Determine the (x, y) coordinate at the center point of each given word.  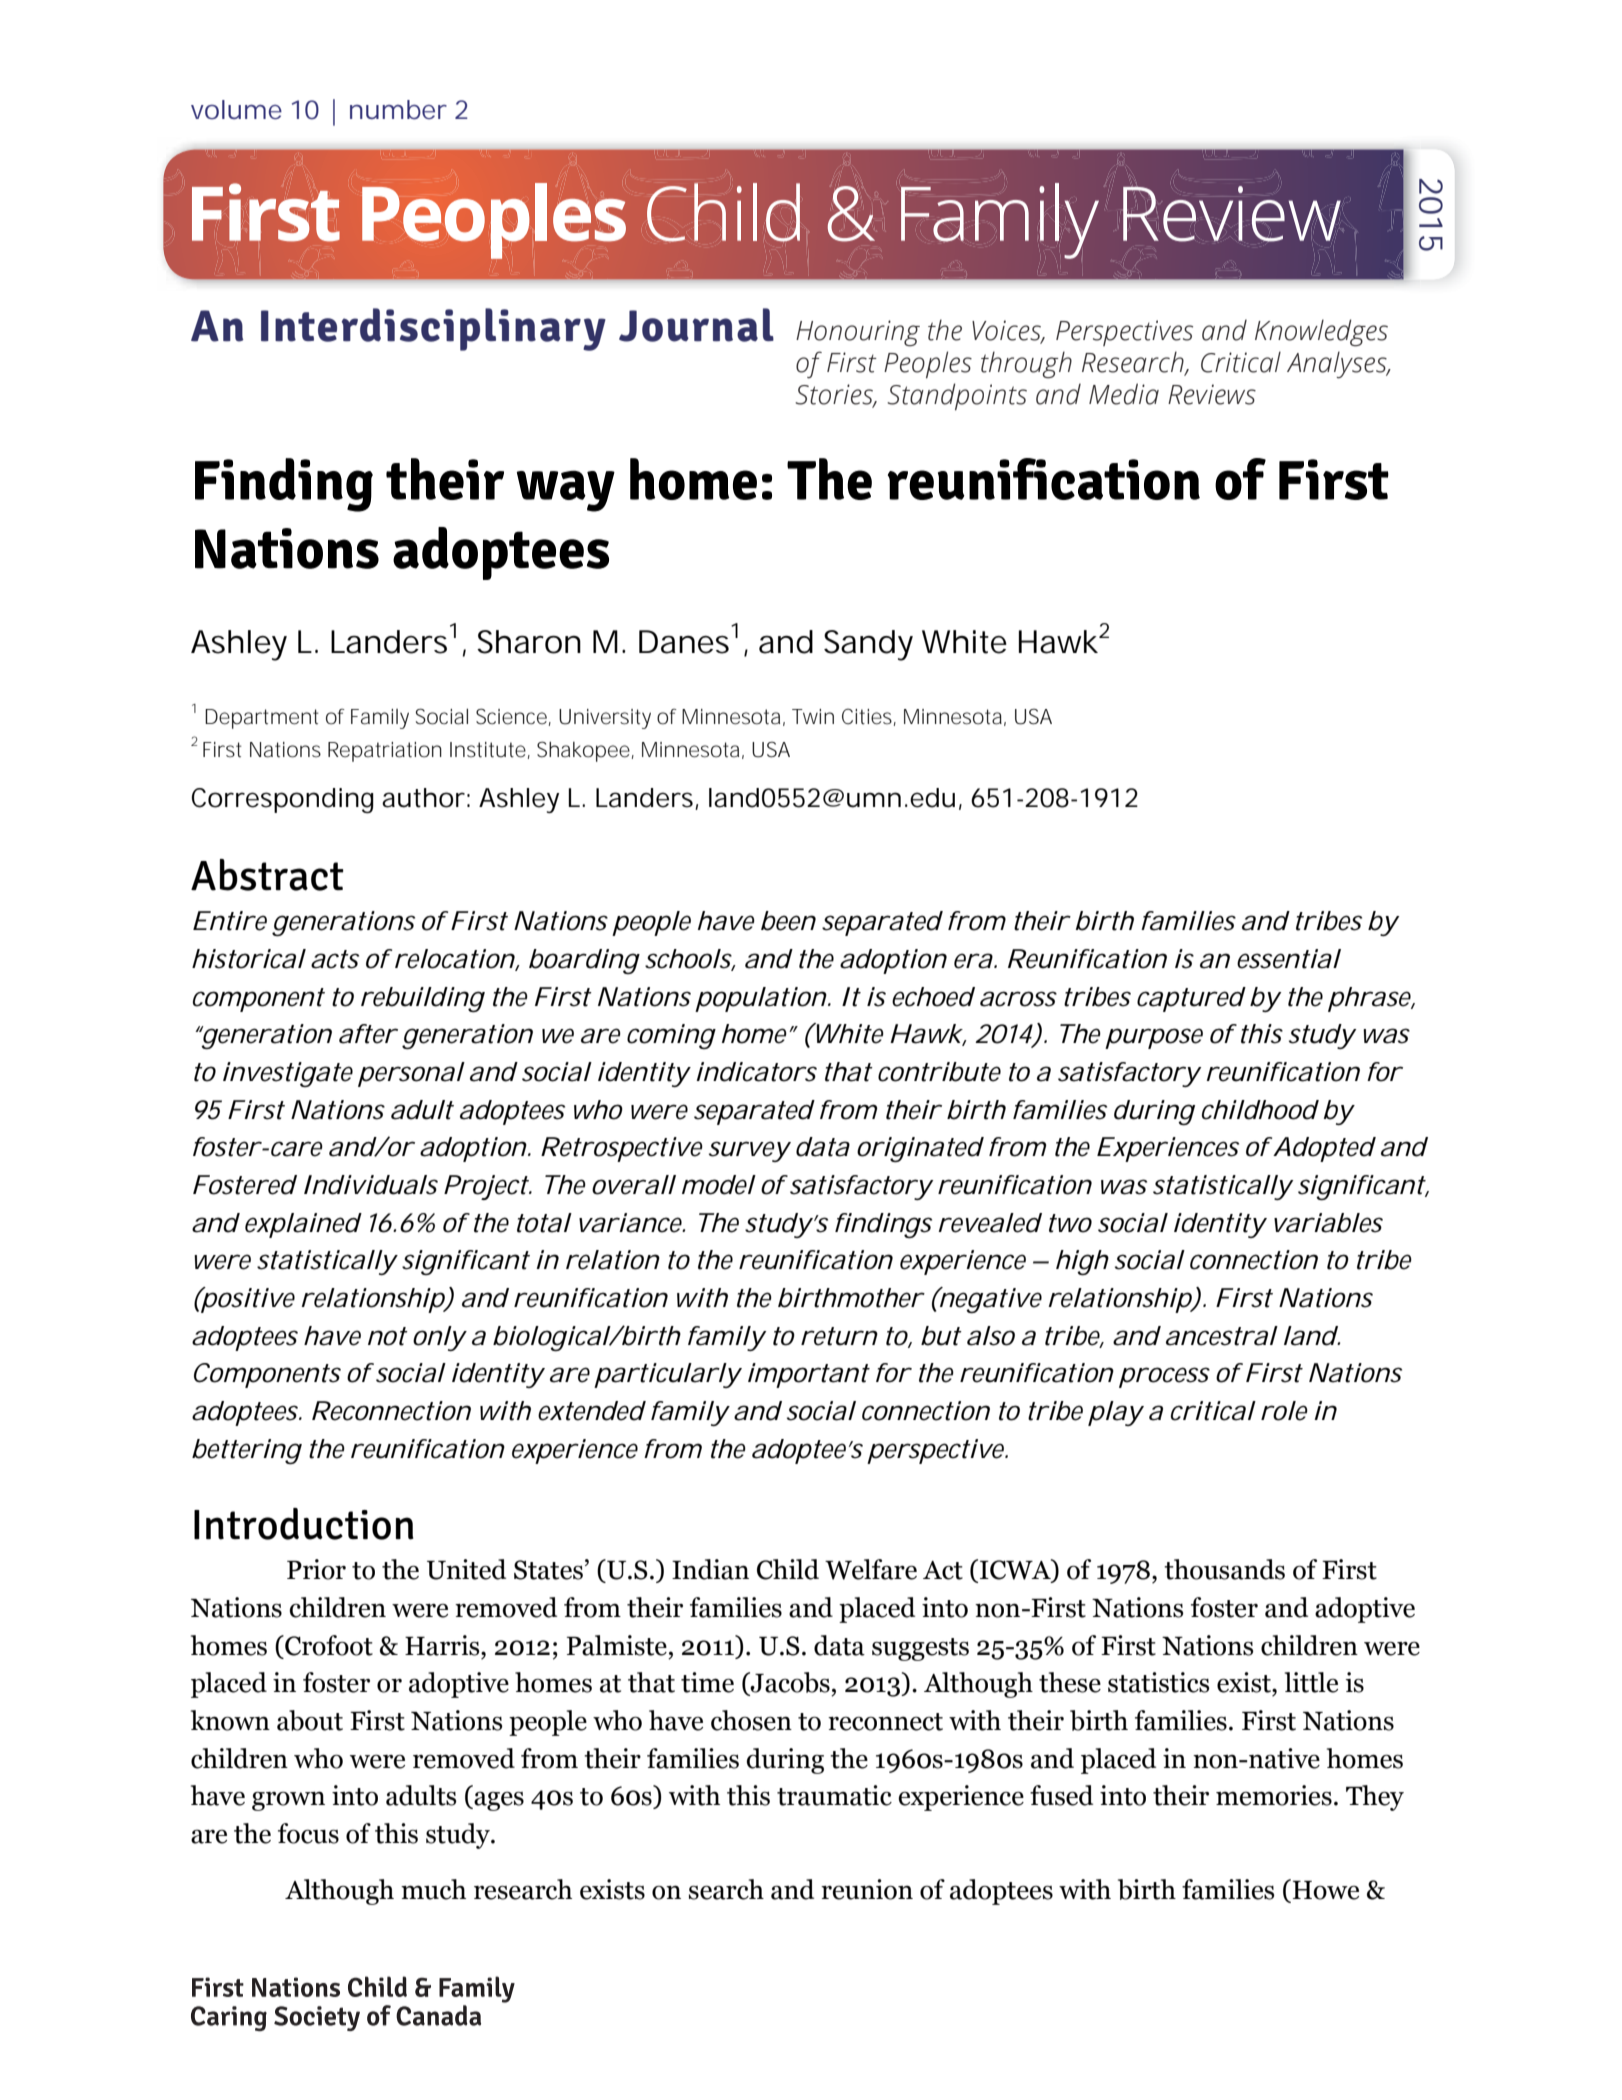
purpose (1154, 1038)
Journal (696, 325)
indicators (756, 1072)
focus (308, 1833)
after (367, 1034)
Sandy (868, 645)
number (398, 110)
